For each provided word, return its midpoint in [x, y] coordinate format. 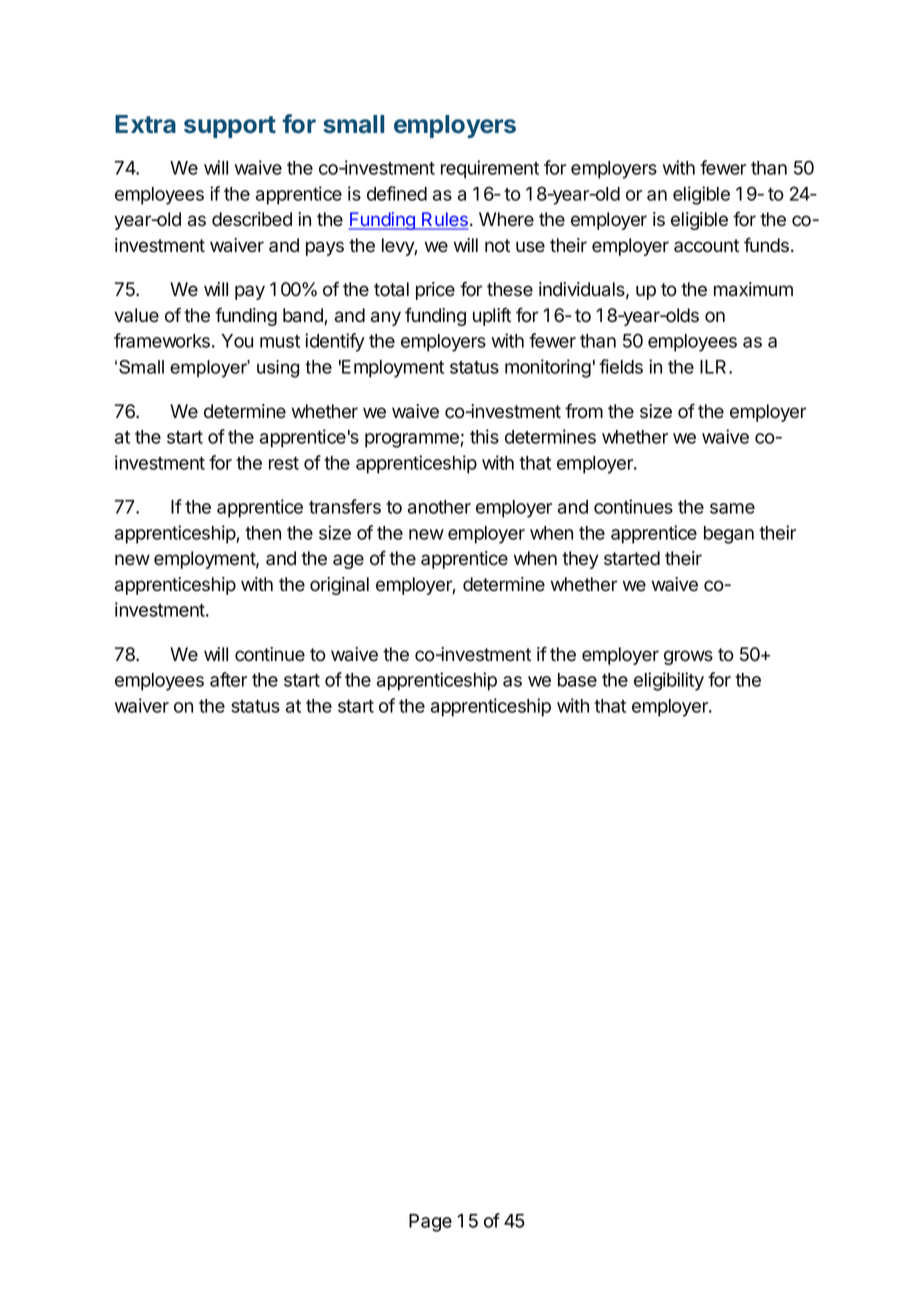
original [339, 586]
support [230, 127]
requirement [490, 169]
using [278, 369]
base [577, 680]
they [580, 560]
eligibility [669, 681]
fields [621, 366]
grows [688, 657]
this [484, 436]
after [228, 679]
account [706, 246]
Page [430, 1223]
